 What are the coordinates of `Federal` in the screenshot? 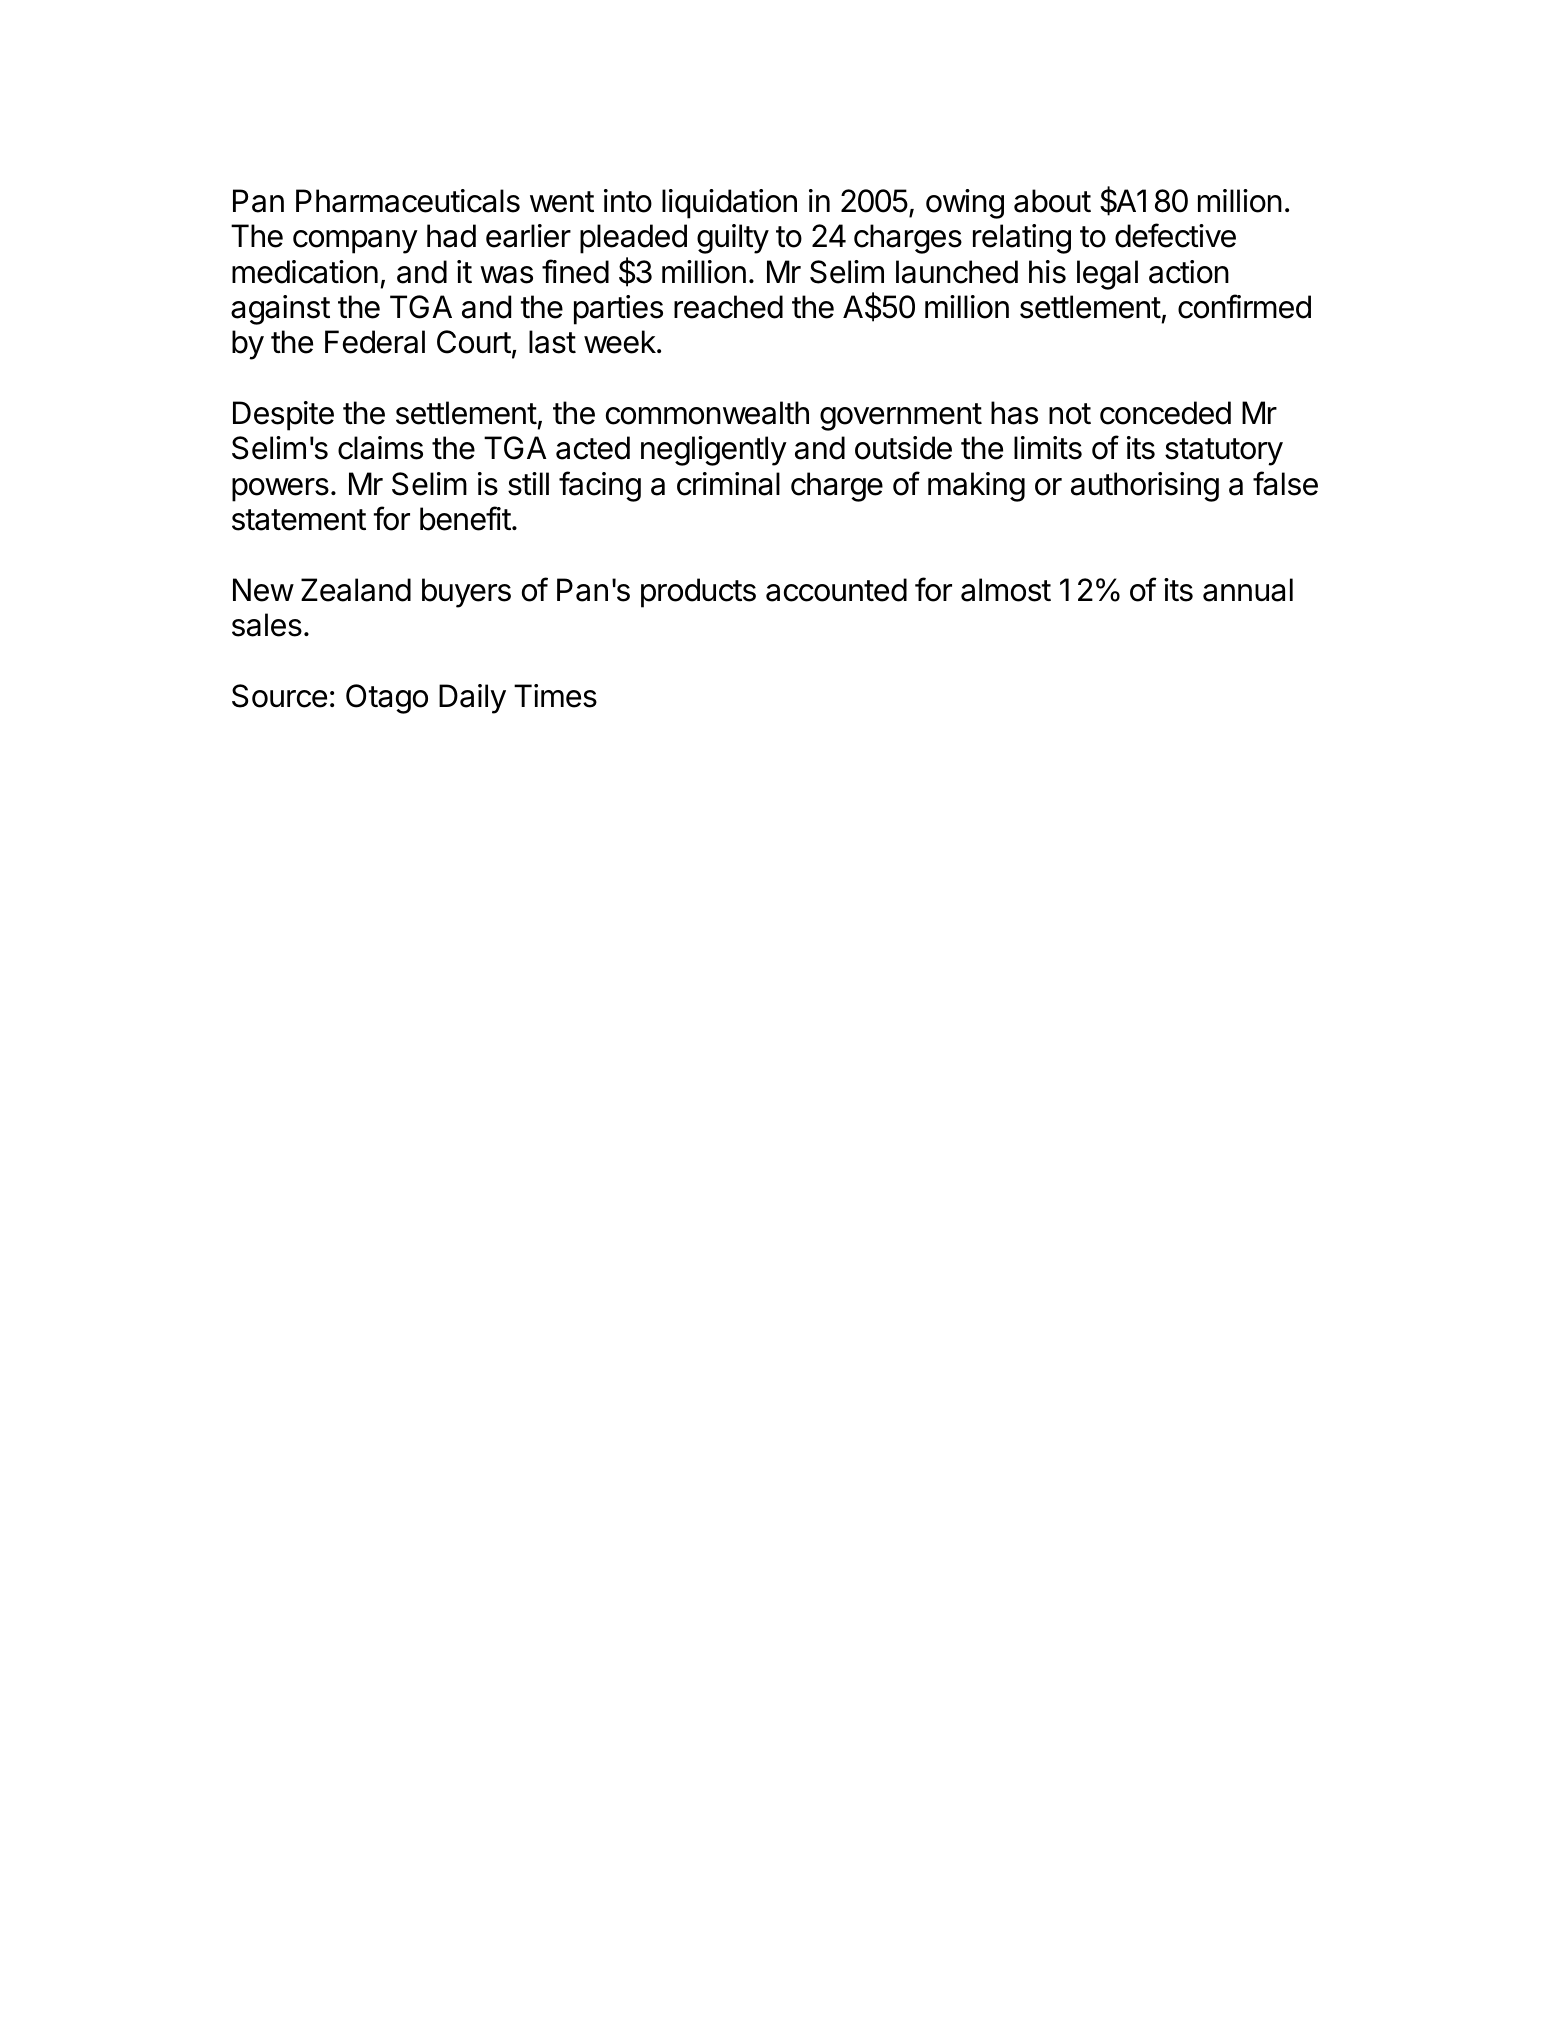 It's located at (375, 342).
